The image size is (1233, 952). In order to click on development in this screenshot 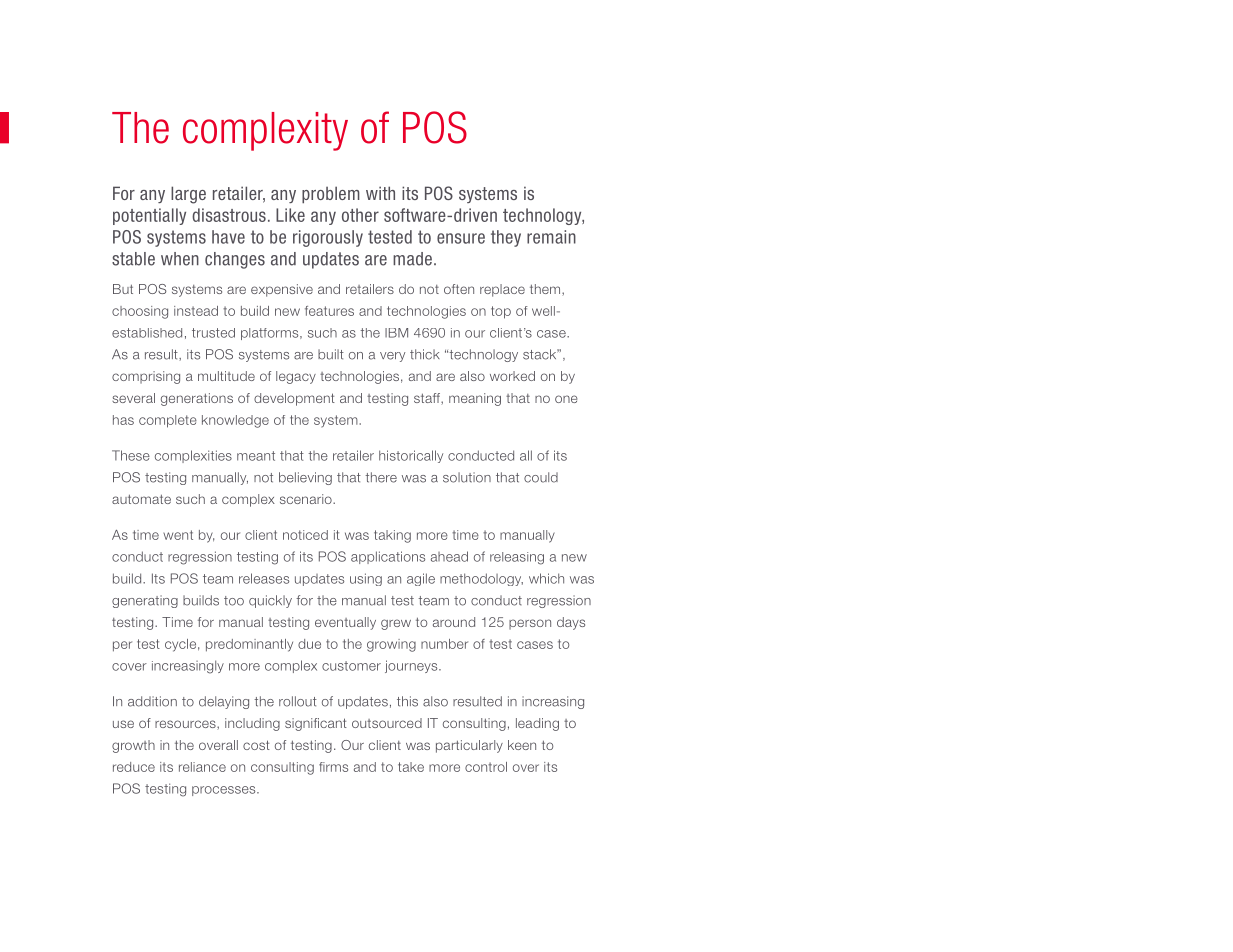, I will do `click(294, 399)`.
